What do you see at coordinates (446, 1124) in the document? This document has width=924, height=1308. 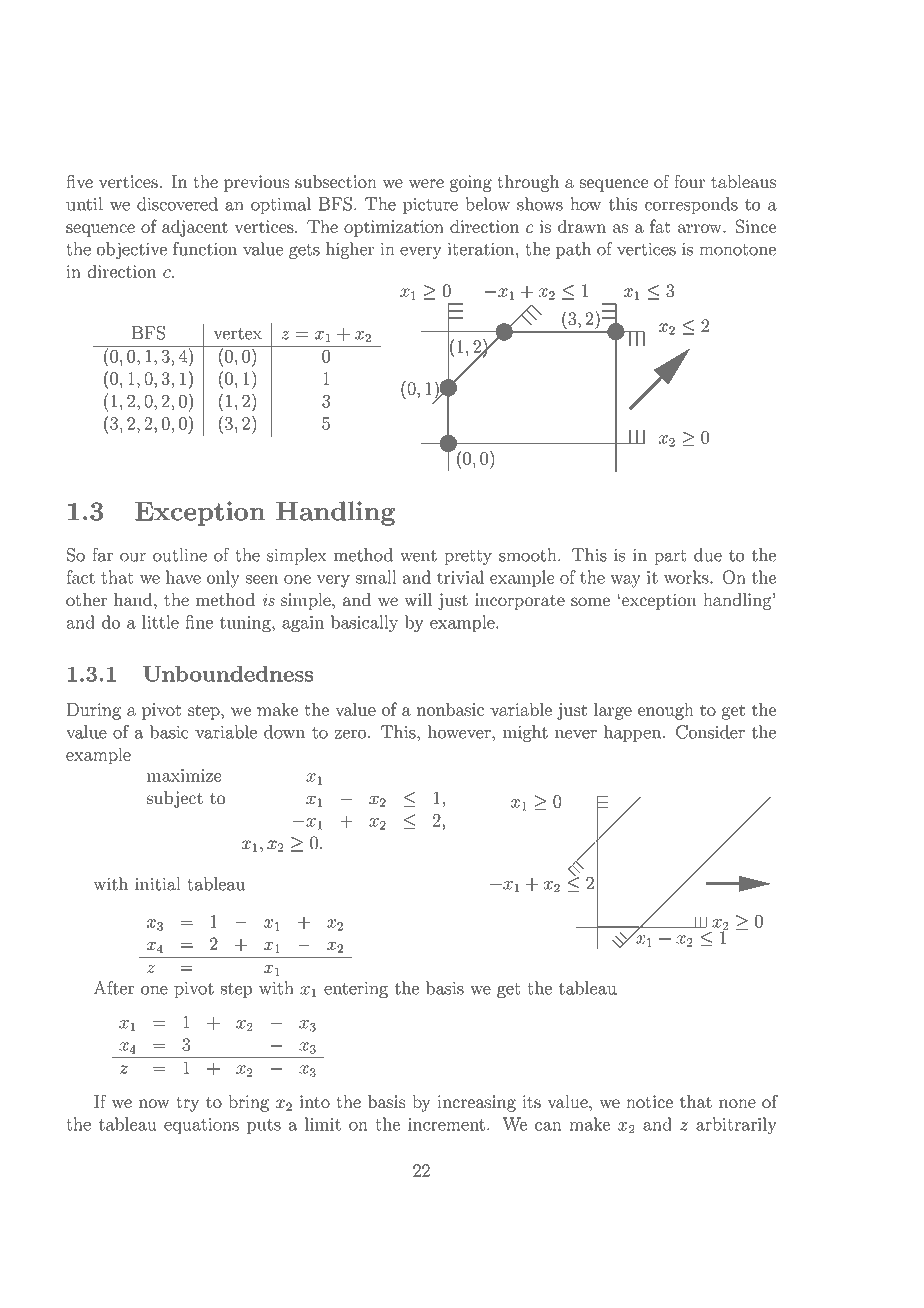 I see `increment` at bounding box center [446, 1124].
